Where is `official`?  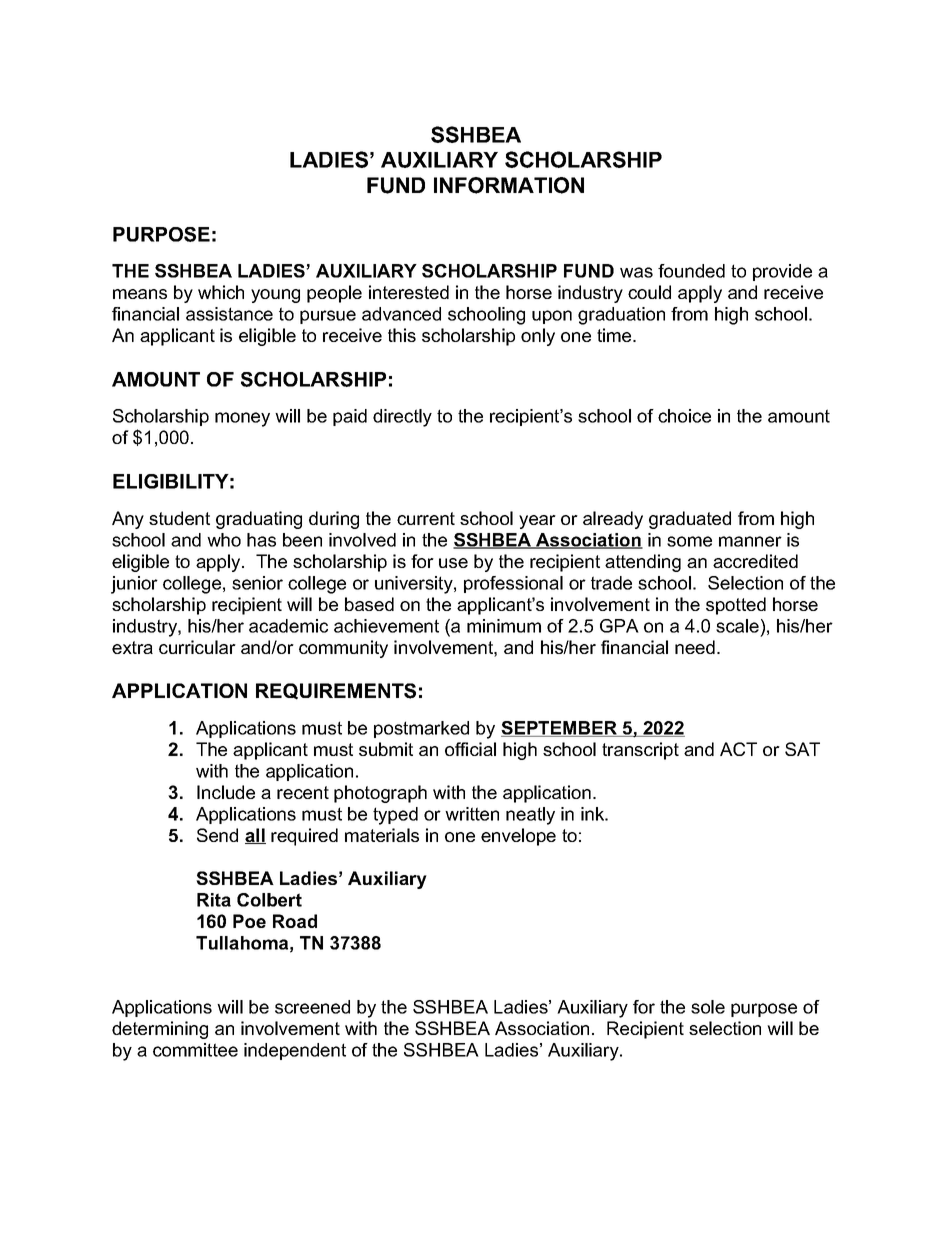 official is located at coordinates (470, 749).
